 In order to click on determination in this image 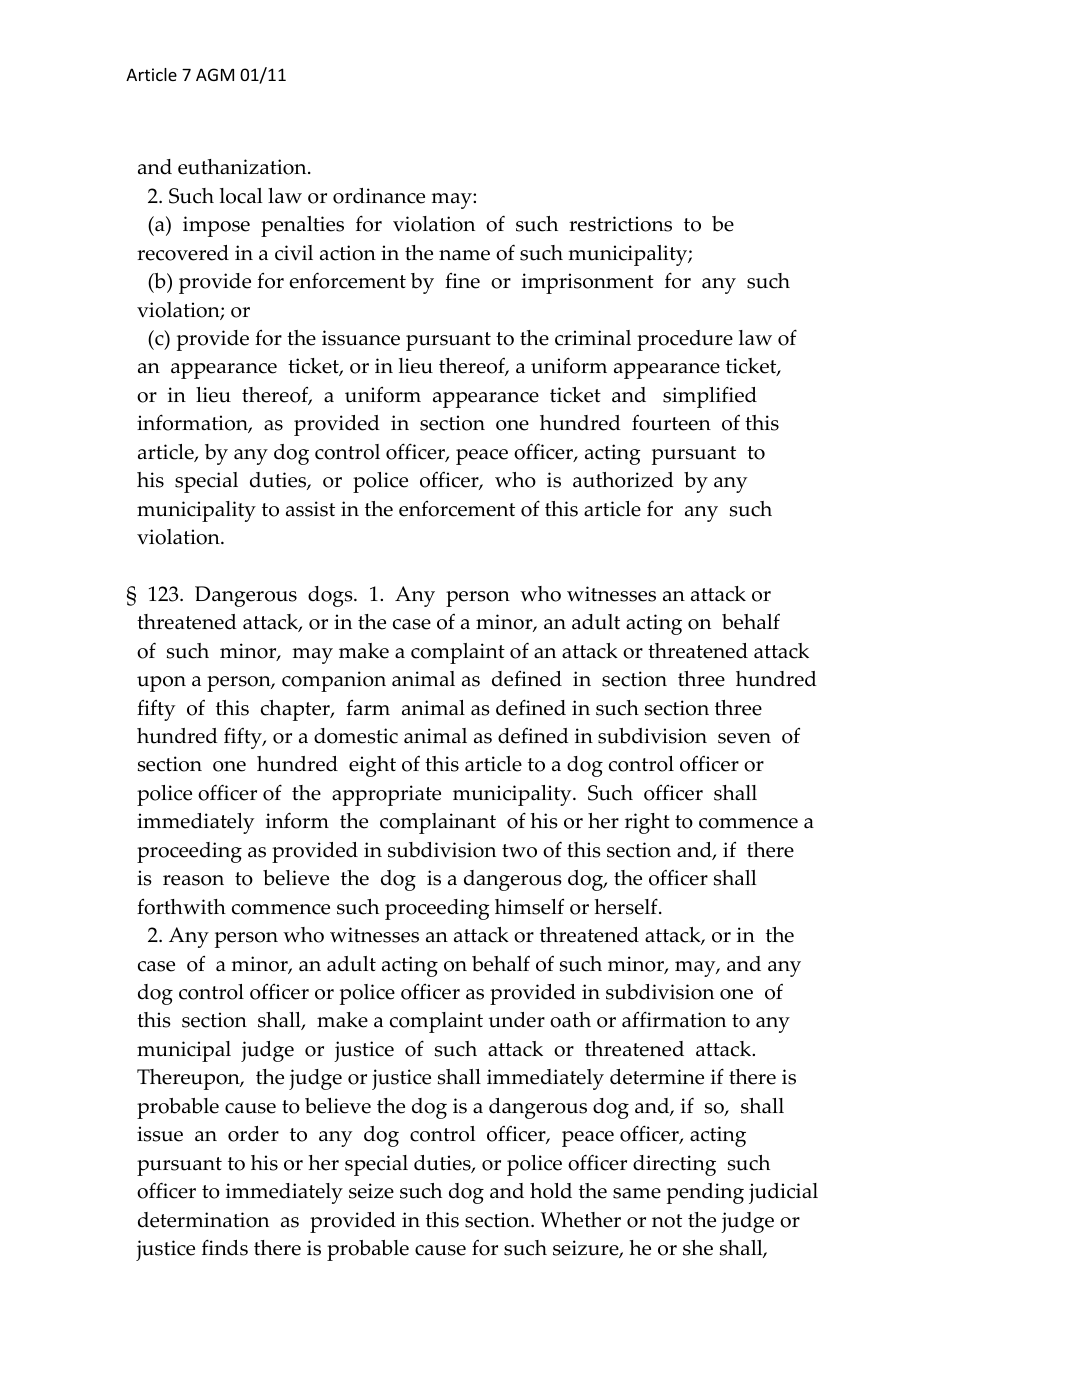, I will do `click(203, 1220)`.
